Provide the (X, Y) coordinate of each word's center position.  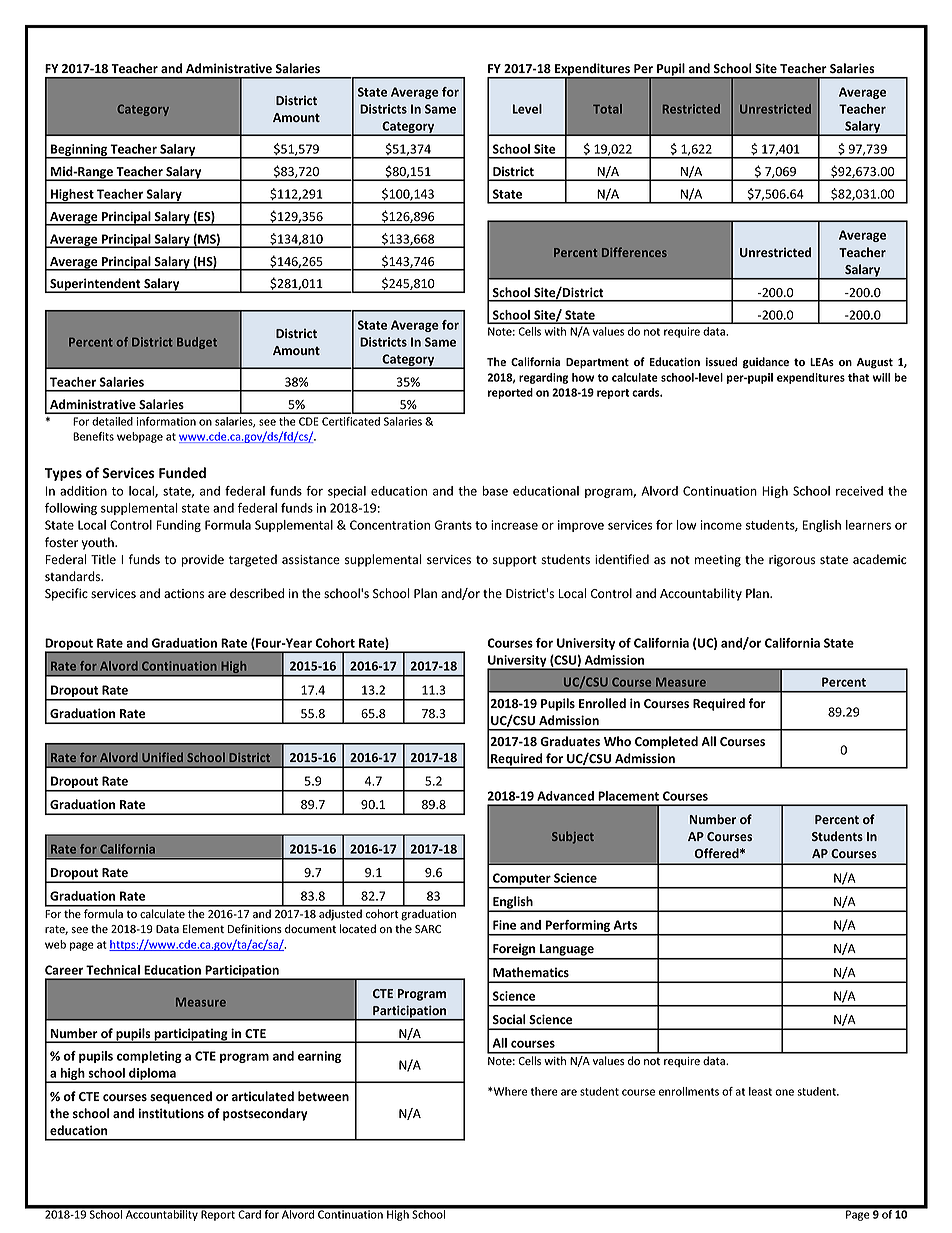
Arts (625, 925)
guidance (766, 363)
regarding (543, 378)
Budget (197, 343)
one (784, 1092)
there (544, 1091)
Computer (522, 880)
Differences (634, 252)
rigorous (792, 561)
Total (607, 109)
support (515, 561)
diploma (152, 1075)
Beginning (79, 151)
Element (203, 929)
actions (184, 594)
